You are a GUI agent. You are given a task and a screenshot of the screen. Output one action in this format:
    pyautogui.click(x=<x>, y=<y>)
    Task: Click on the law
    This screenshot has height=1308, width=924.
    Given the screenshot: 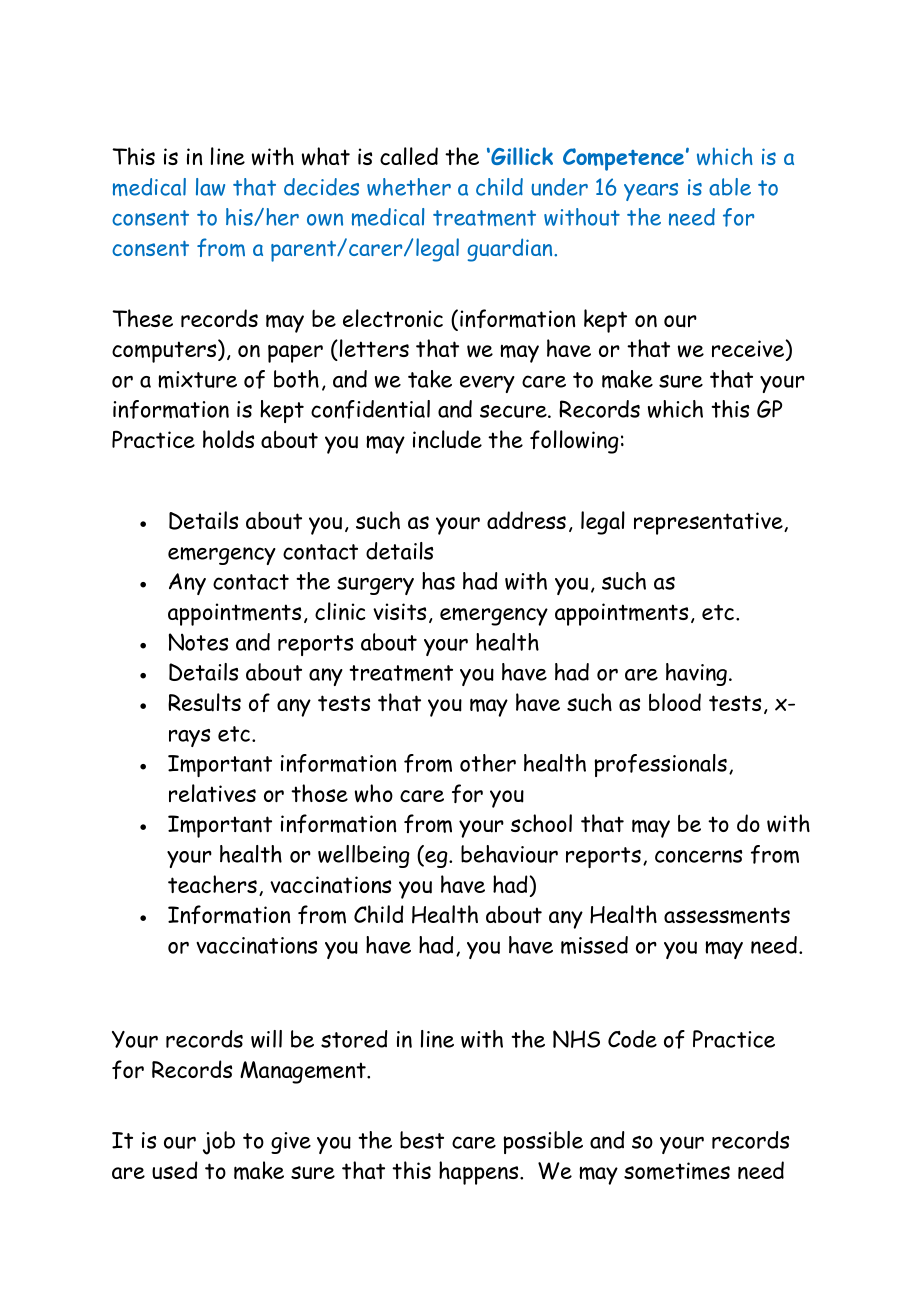 What is the action you would take?
    pyautogui.click(x=210, y=187)
